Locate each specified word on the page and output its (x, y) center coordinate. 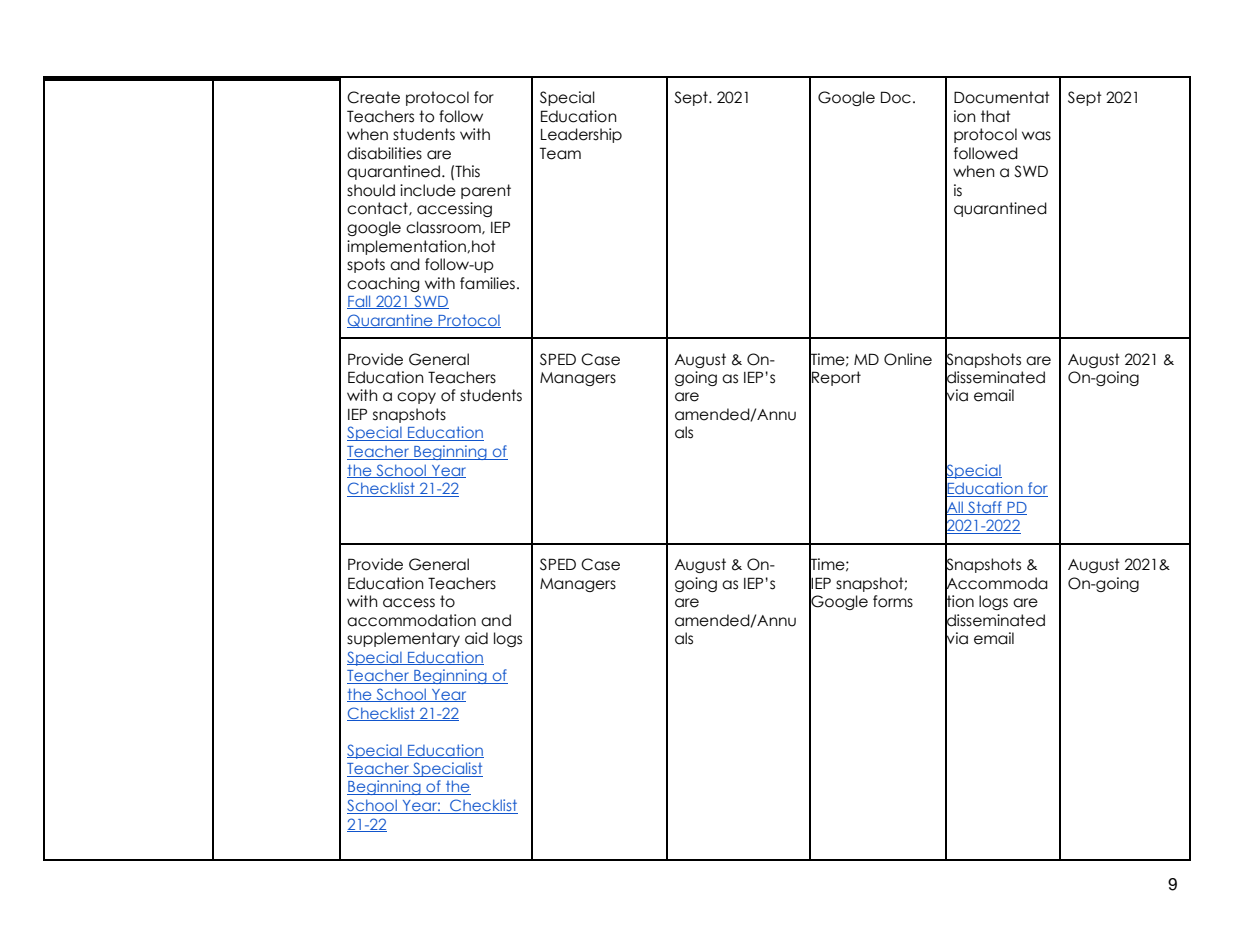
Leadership (581, 135)
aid (476, 638)
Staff (985, 508)
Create (373, 97)
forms (893, 601)
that (996, 116)
